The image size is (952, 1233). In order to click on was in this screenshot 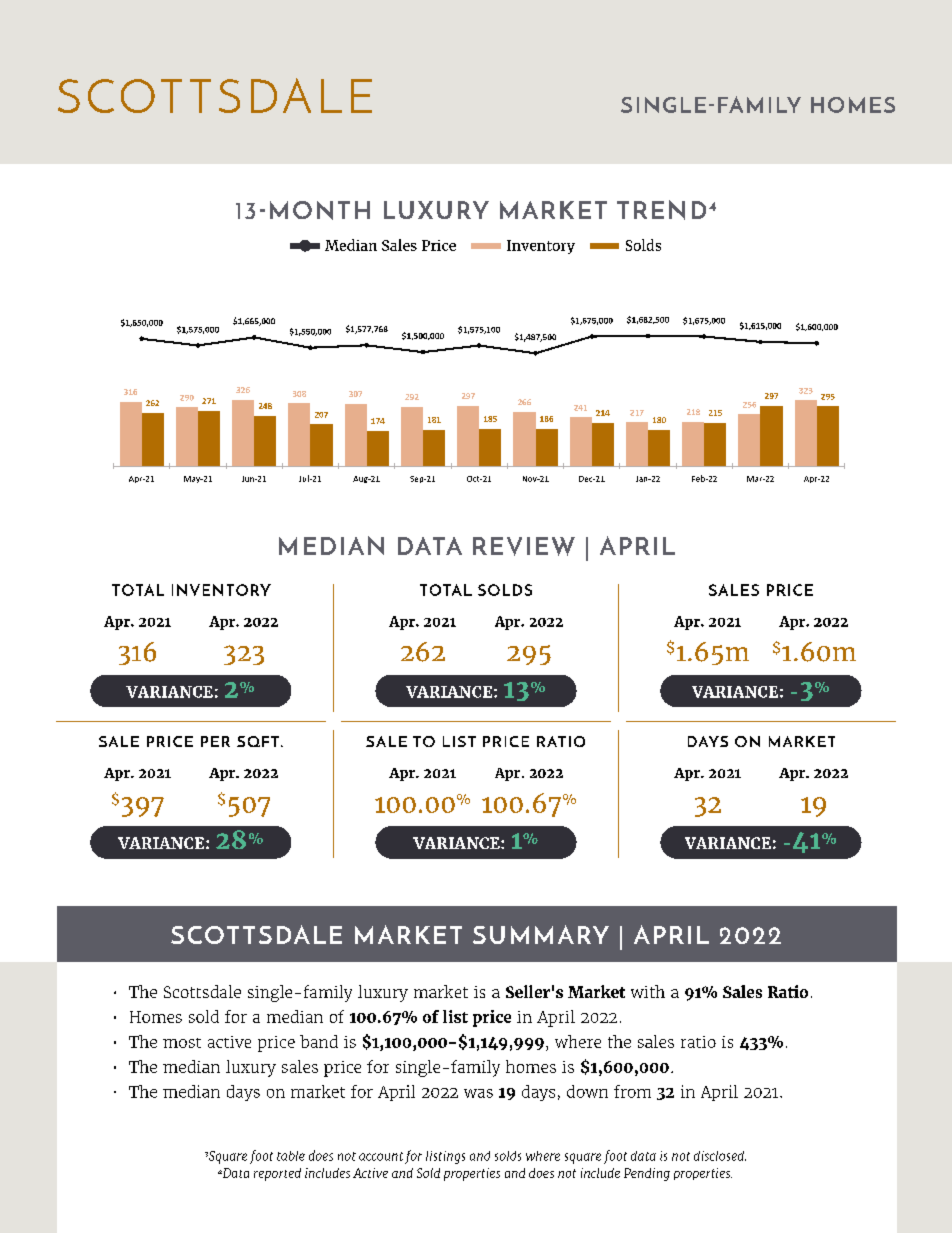, I will do `click(478, 1093)`.
